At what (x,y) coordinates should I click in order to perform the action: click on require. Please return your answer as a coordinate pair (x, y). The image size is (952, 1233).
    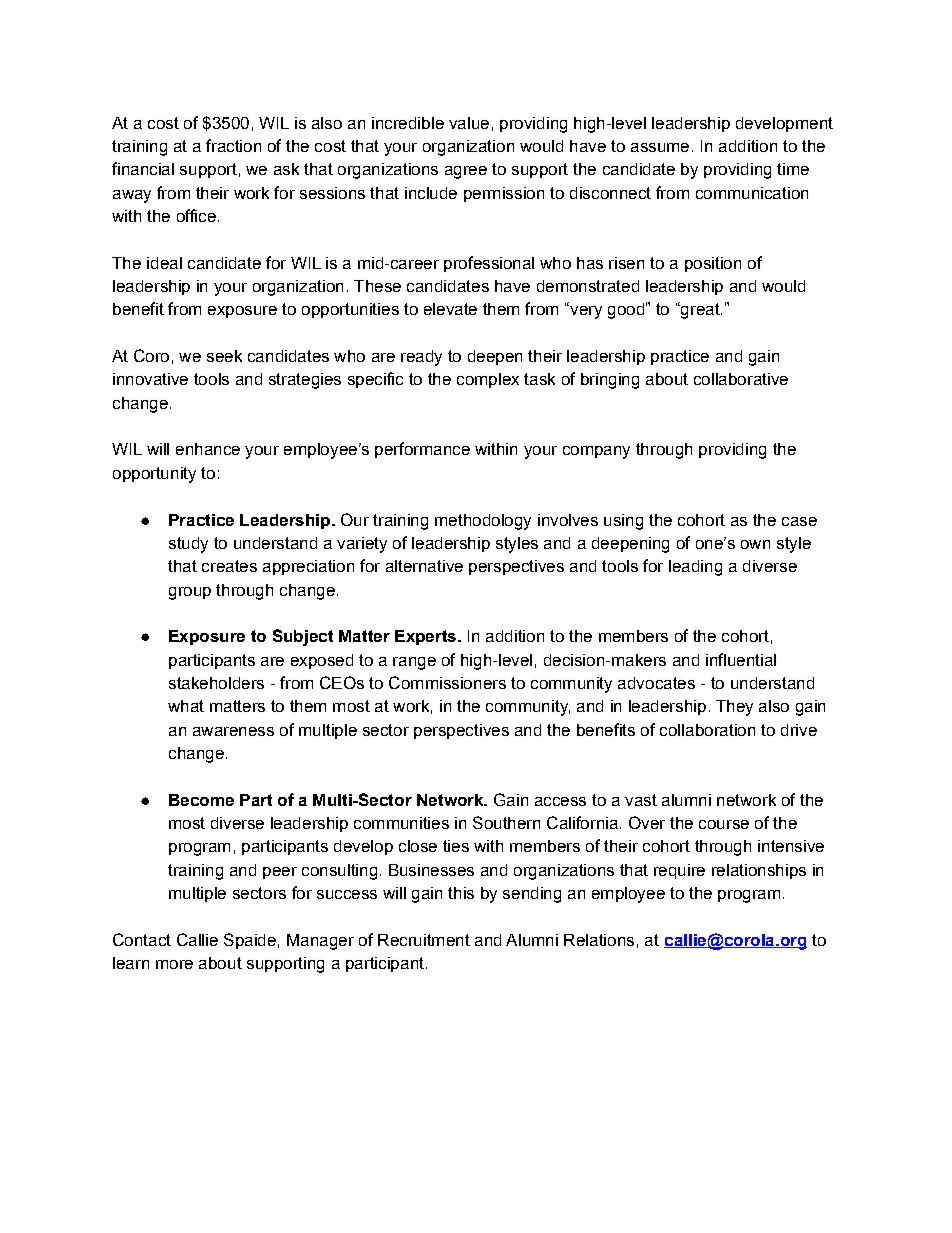
    Looking at the image, I should click on (679, 871).
